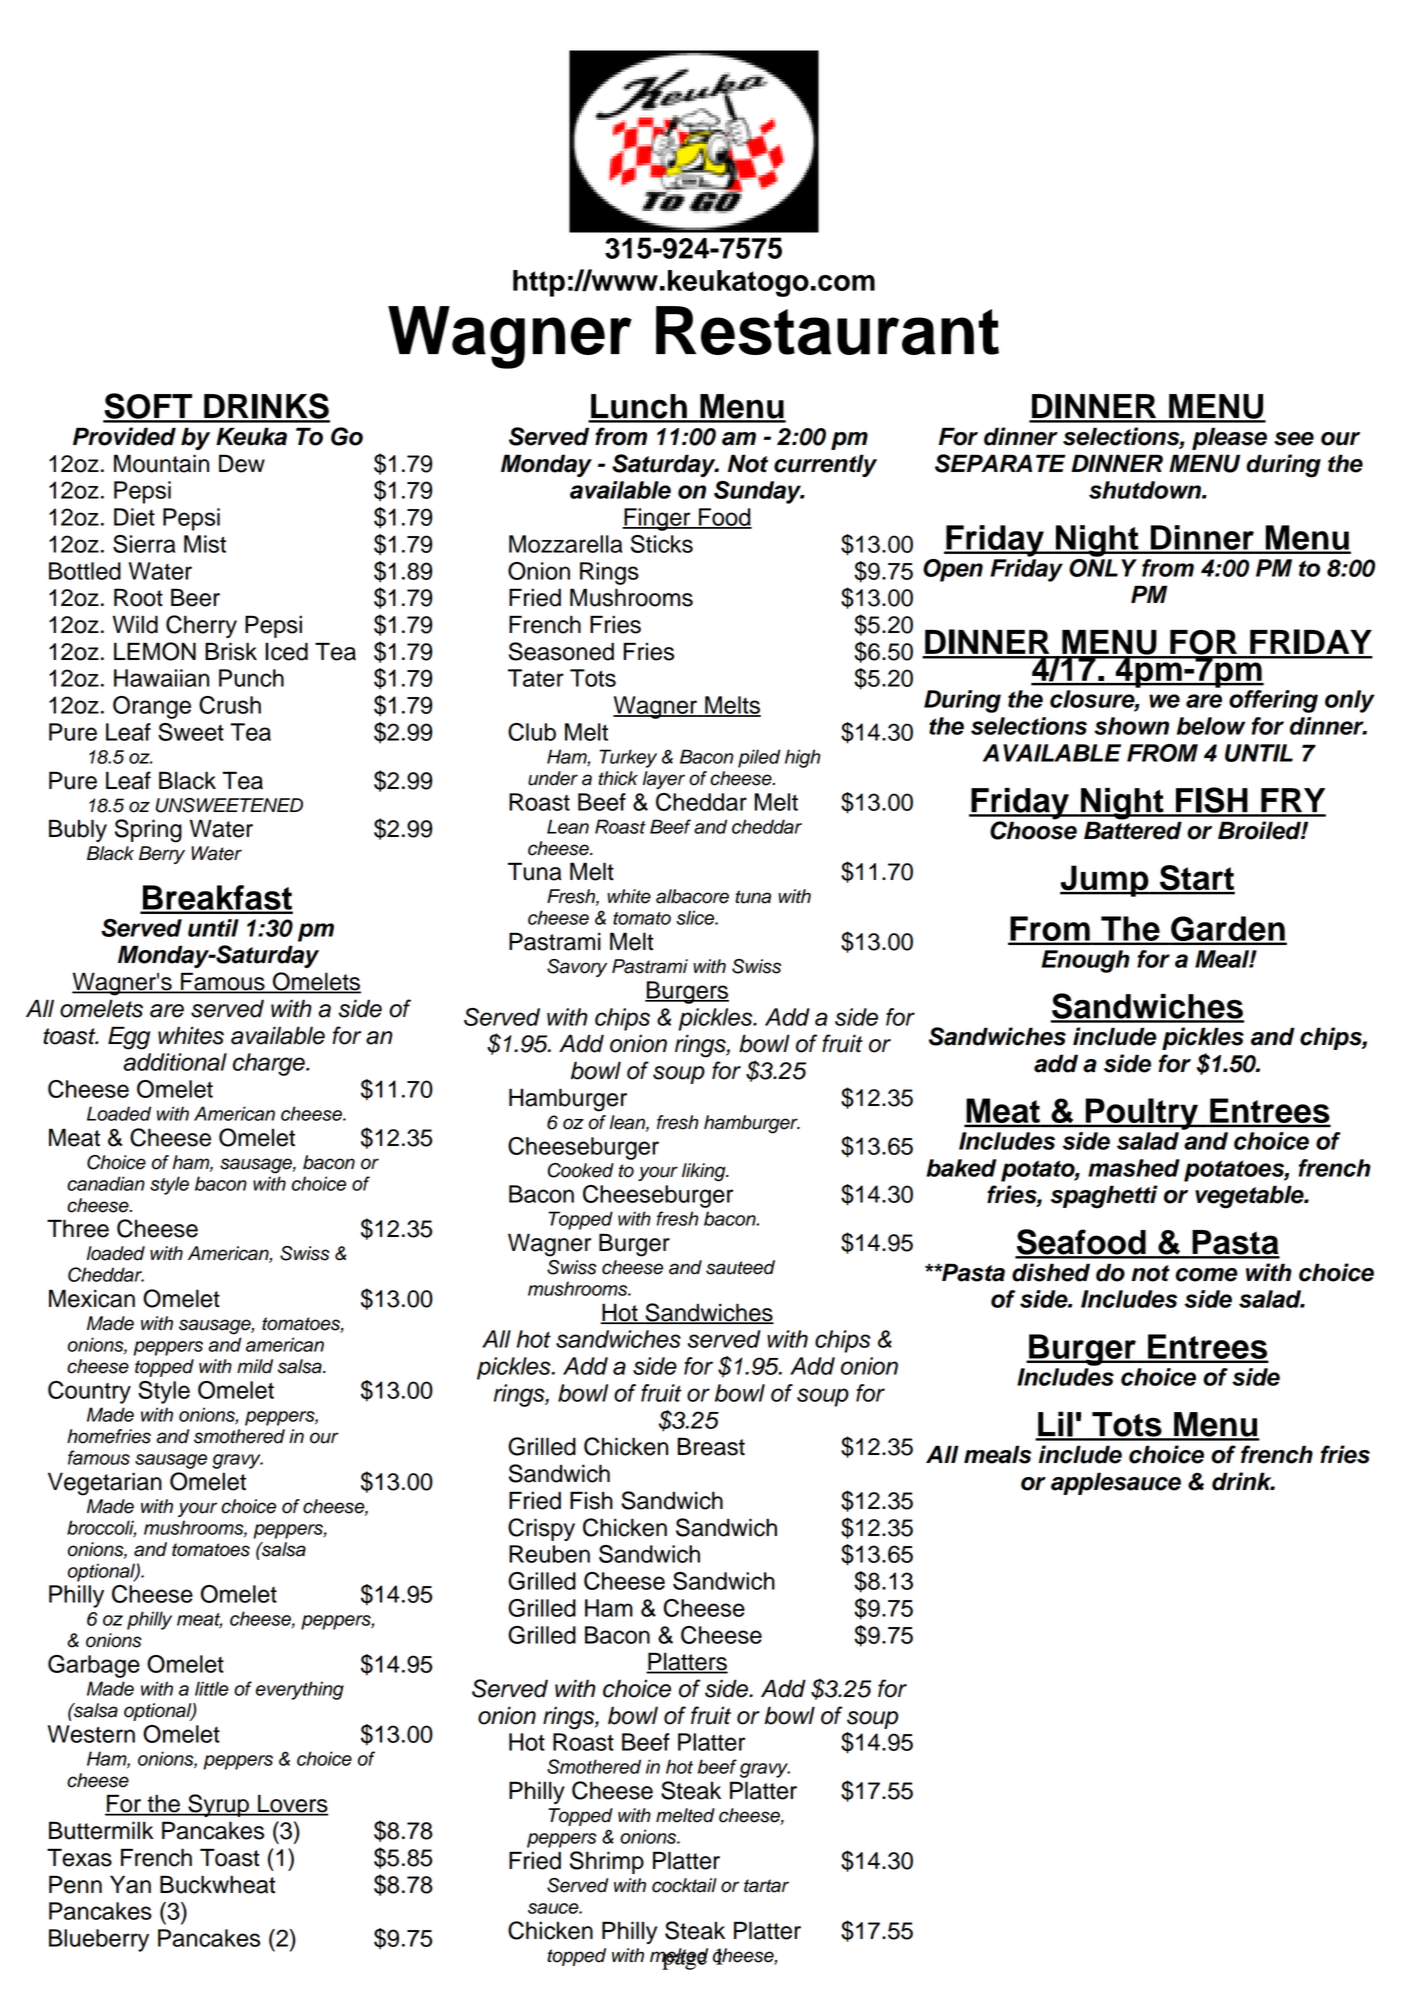 This image has width=1421, height=2011. What do you see at coordinates (218, 1884) in the image?
I see `Buckwheat` at bounding box center [218, 1884].
